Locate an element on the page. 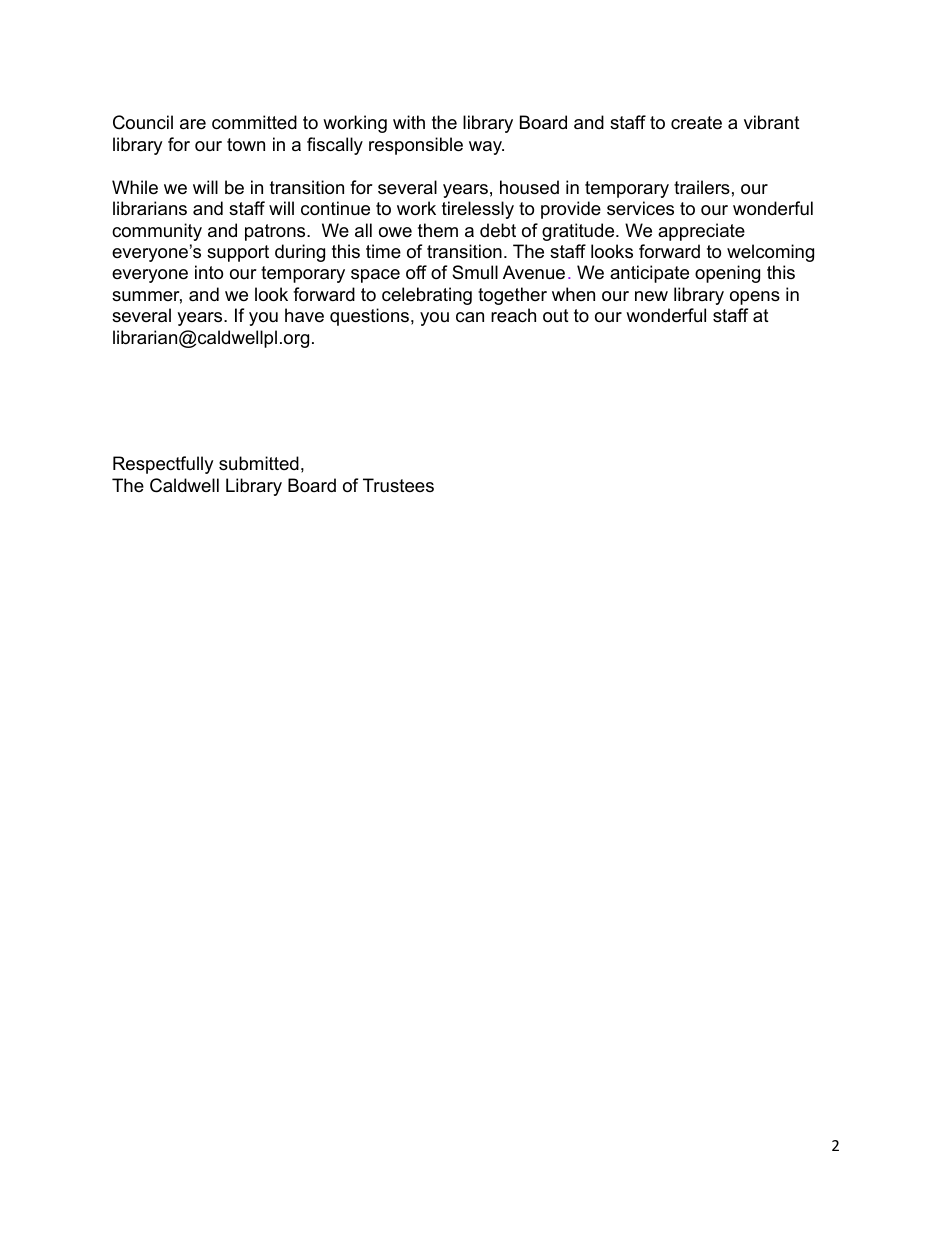 This image has height=1233, width=952. submitted is located at coordinates (259, 463).
